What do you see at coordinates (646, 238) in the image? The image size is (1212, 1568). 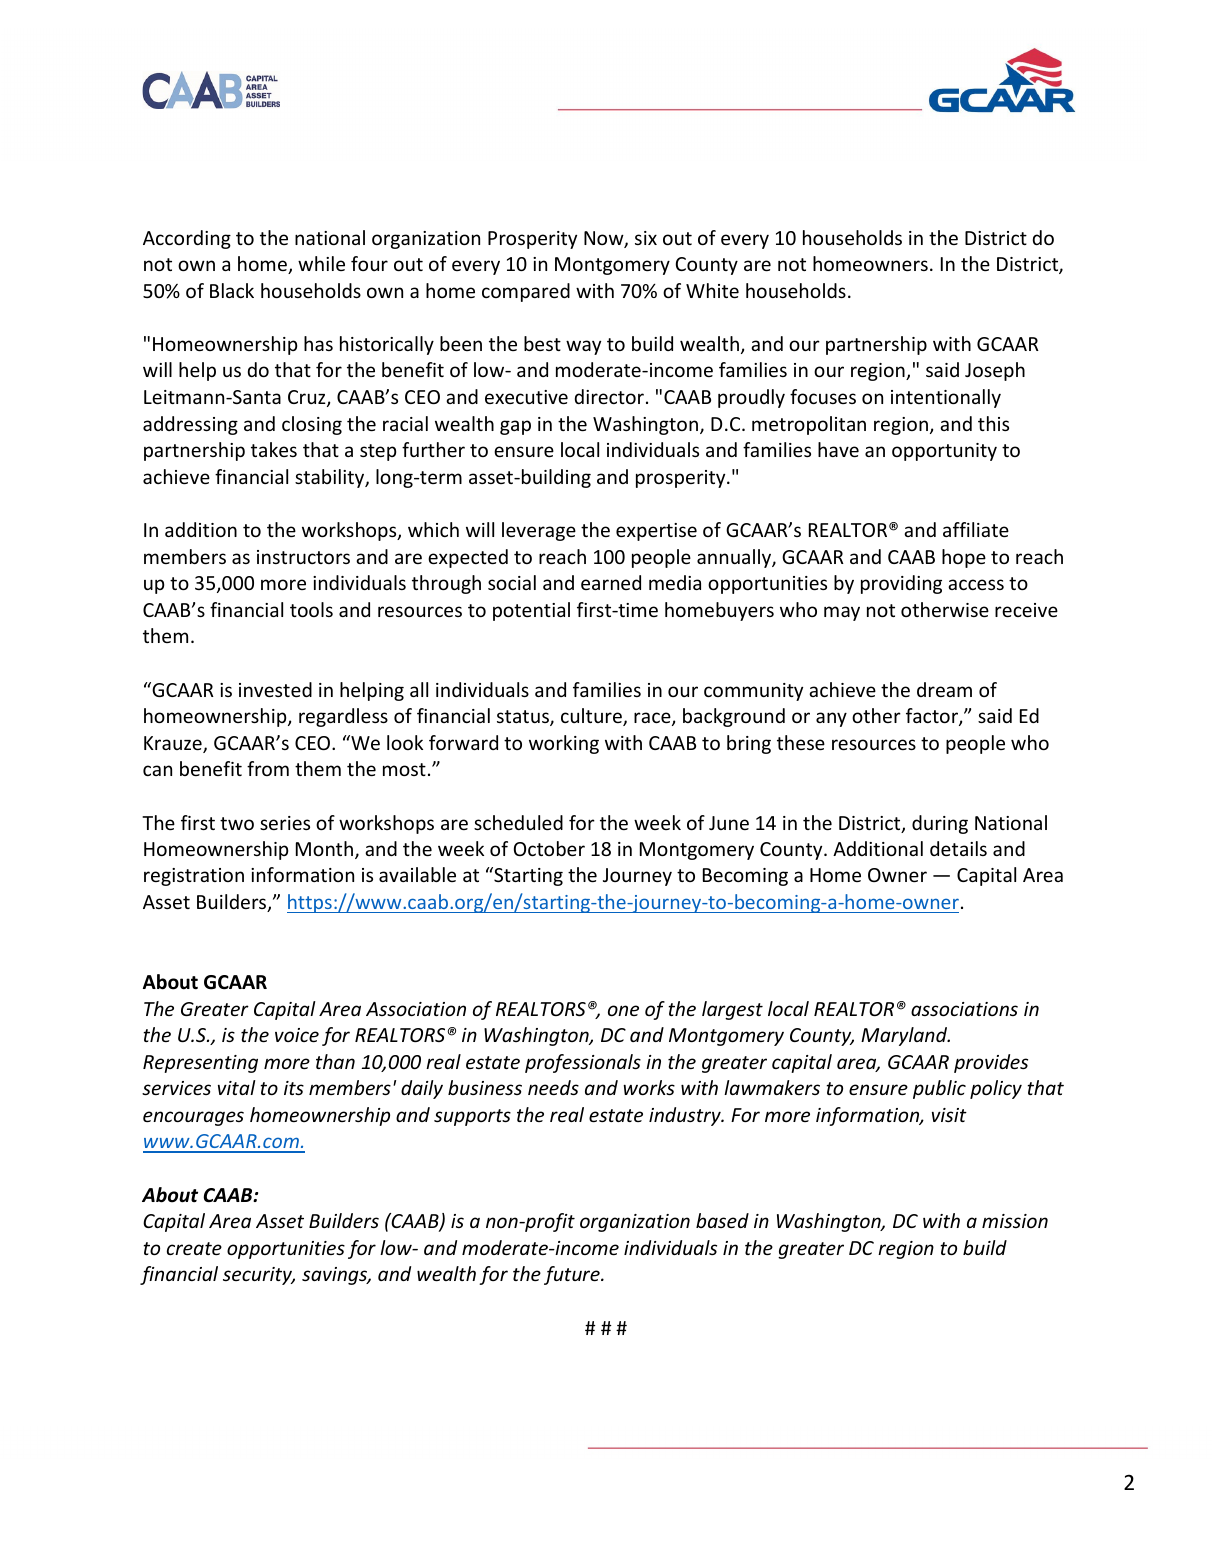 I see `six` at bounding box center [646, 238].
